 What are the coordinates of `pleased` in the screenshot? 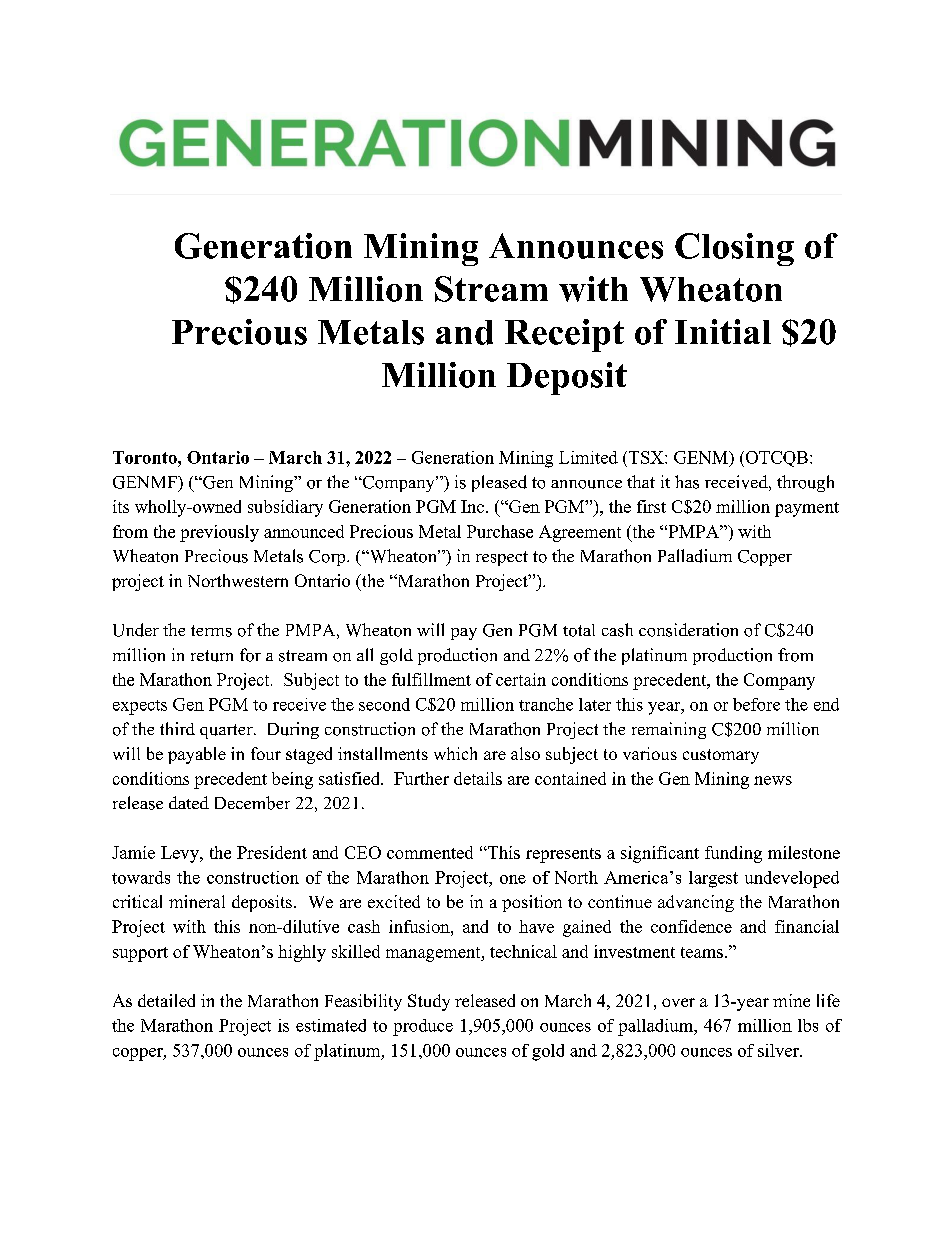 It's located at (499, 483).
